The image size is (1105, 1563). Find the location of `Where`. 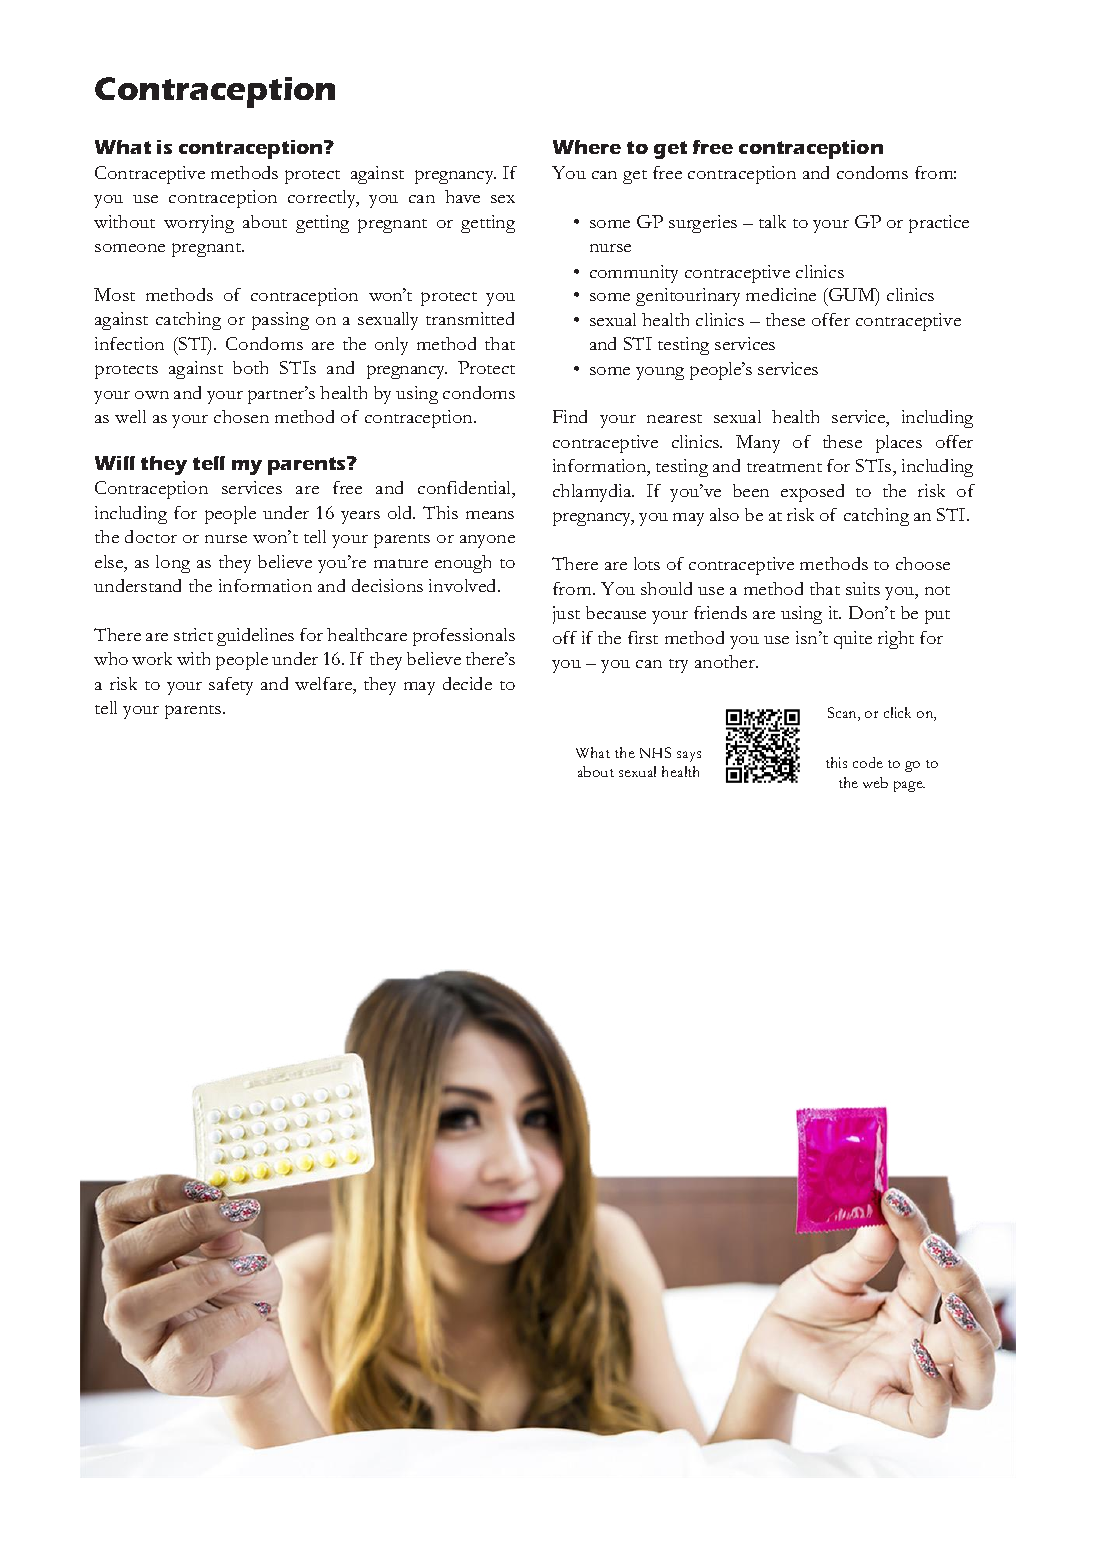

Where is located at coordinates (587, 147).
